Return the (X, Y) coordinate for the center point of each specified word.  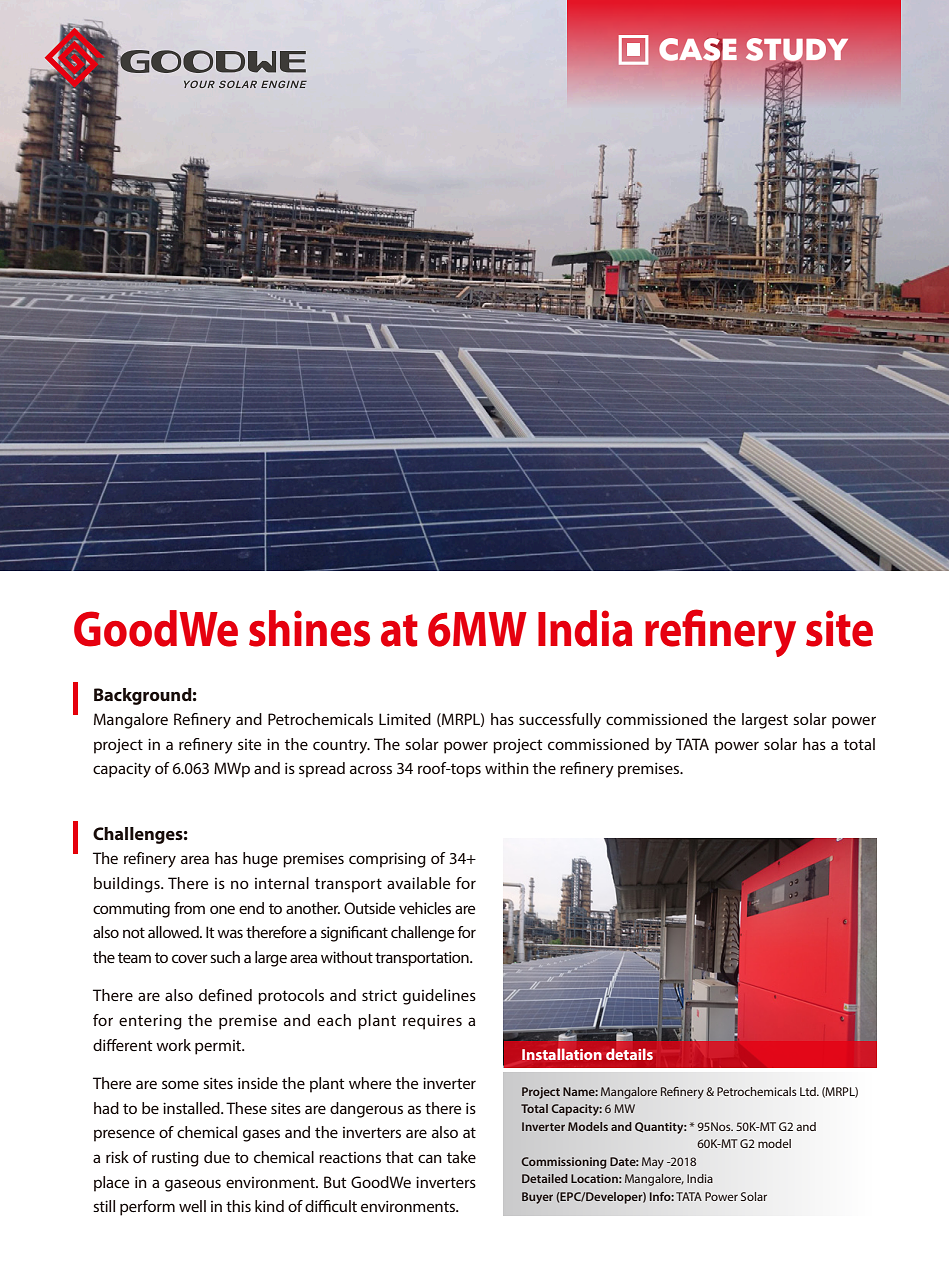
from (189, 908)
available (419, 883)
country (341, 746)
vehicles (425, 908)
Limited (405, 719)
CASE (698, 49)
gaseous (193, 1185)
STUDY (797, 49)
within (507, 768)
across (371, 769)
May (653, 1163)
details (629, 1054)
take (461, 1157)
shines (309, 628)
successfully (560, 721)
